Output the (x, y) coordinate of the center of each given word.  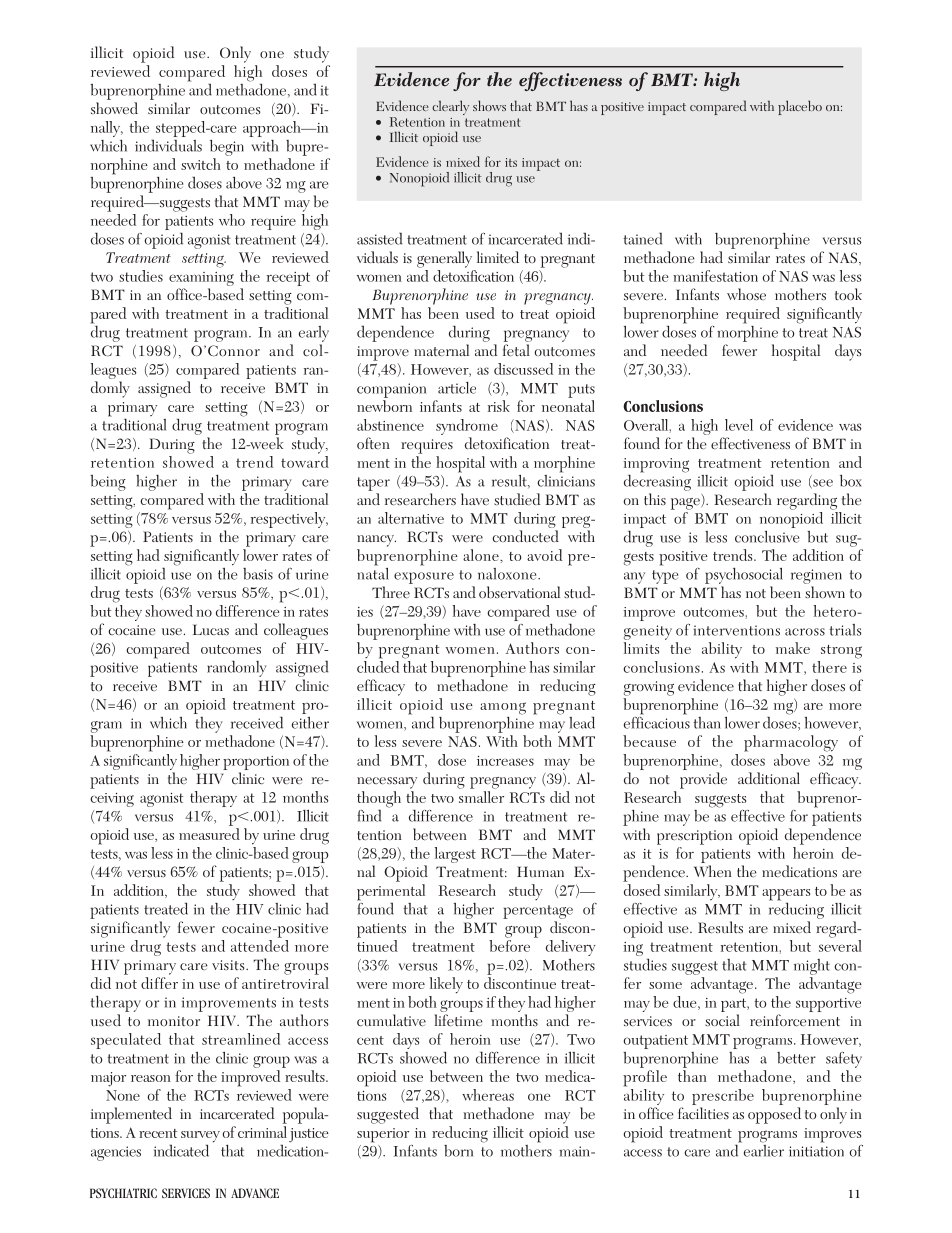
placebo (800, 107)
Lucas (211, 629)
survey (200, 1138)
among (503, 708)
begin (227, 148)
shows (489, 105)
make (793, 648)
